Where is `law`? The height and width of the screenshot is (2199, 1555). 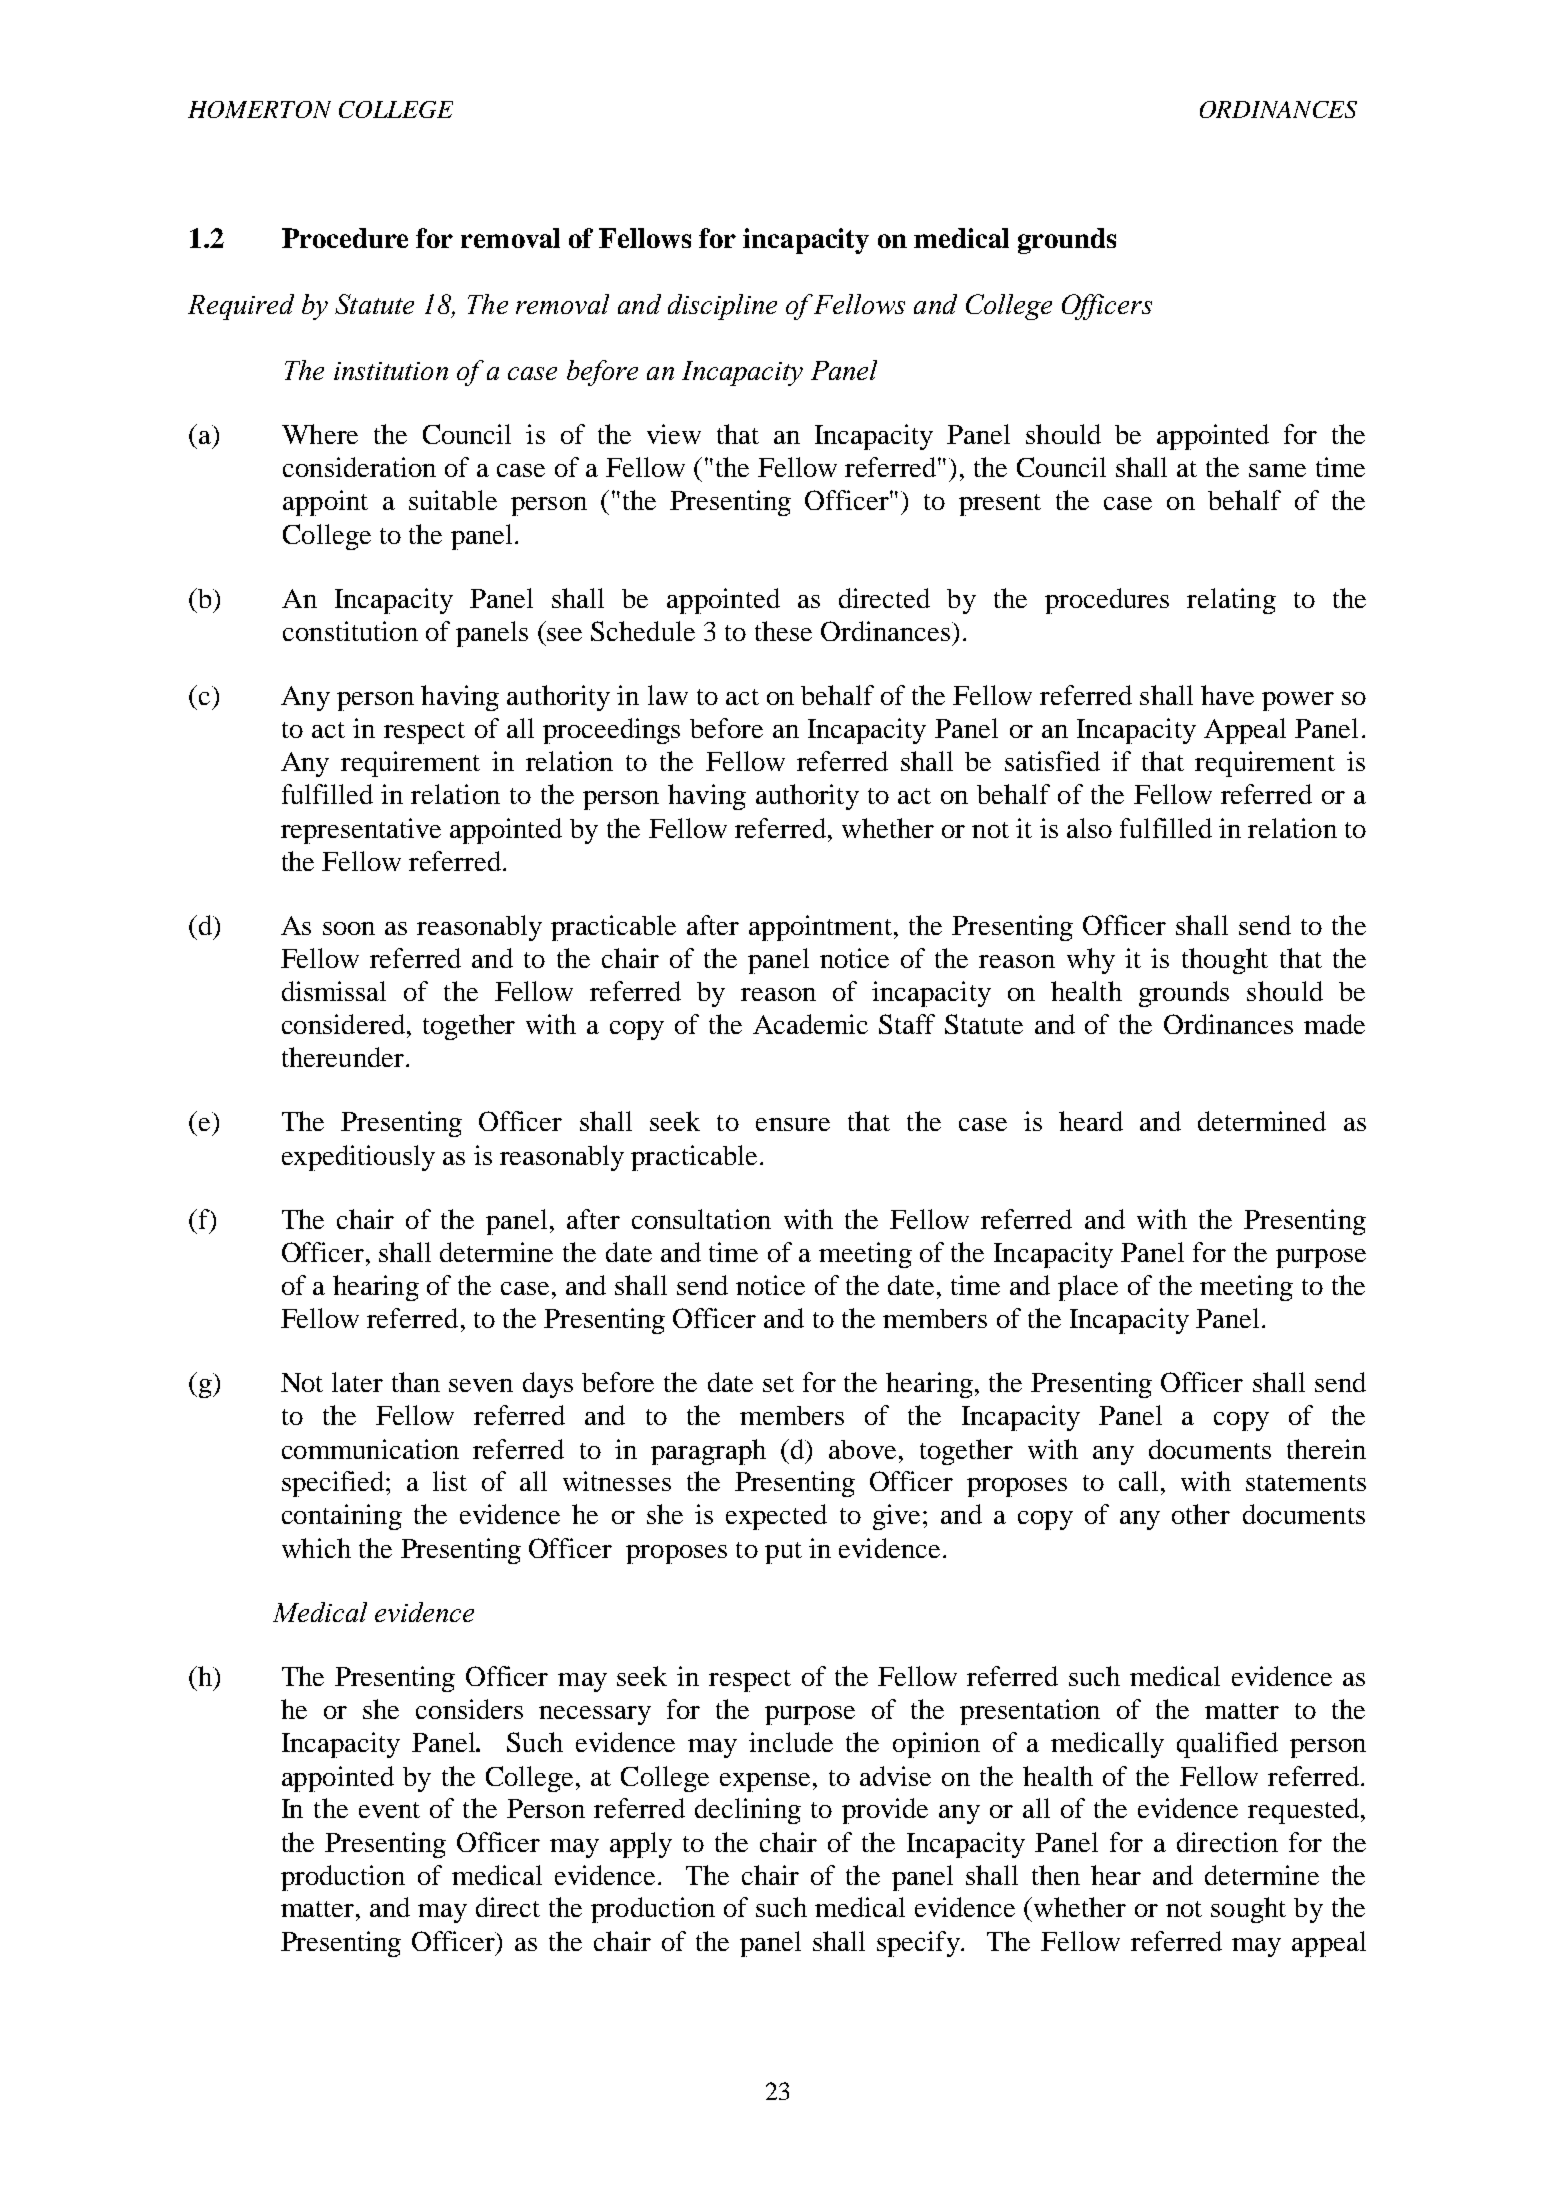 law is located at coordinates (668, 695).
